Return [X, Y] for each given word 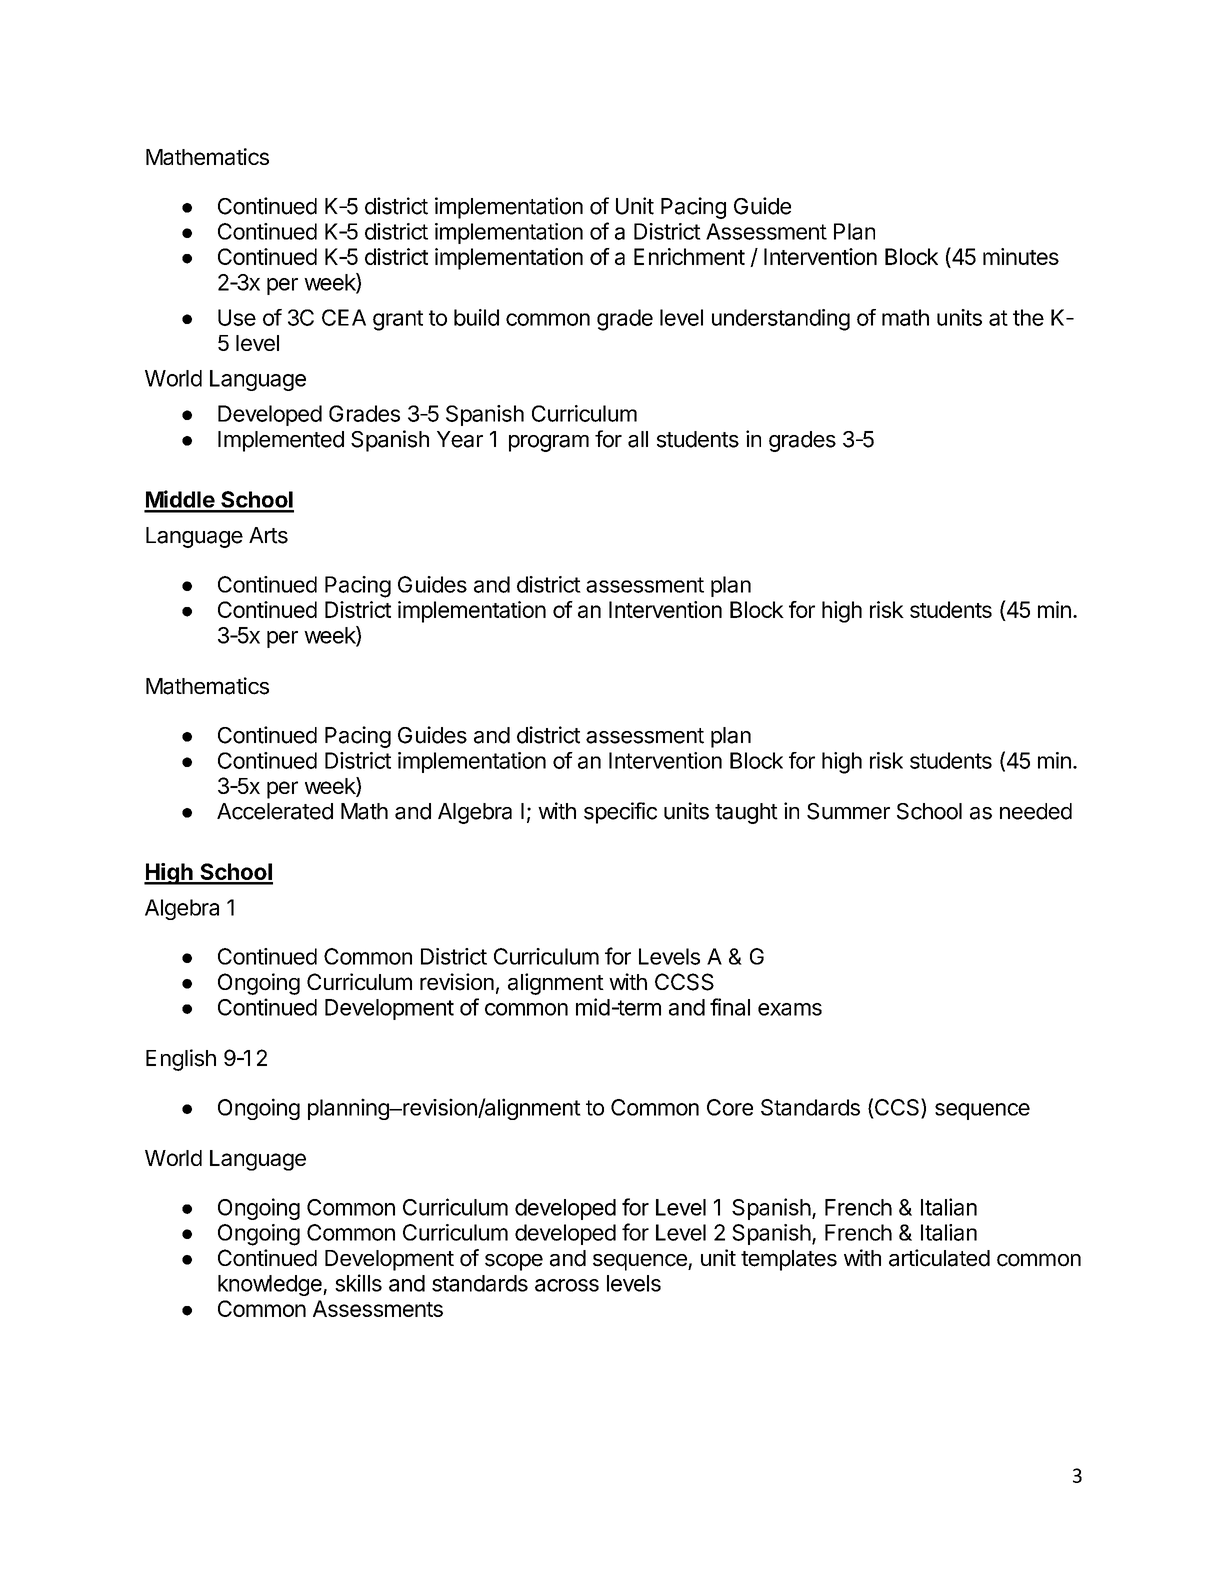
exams [790, 1009]
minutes [1021, 256]
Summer [848, 811]
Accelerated [275, 811]
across [567, 1285]
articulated [939, 1258]
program [549, 443]
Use [237, 317]
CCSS [684, 982]
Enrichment [689, 256]
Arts [268, 535]
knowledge [271, 1285]
